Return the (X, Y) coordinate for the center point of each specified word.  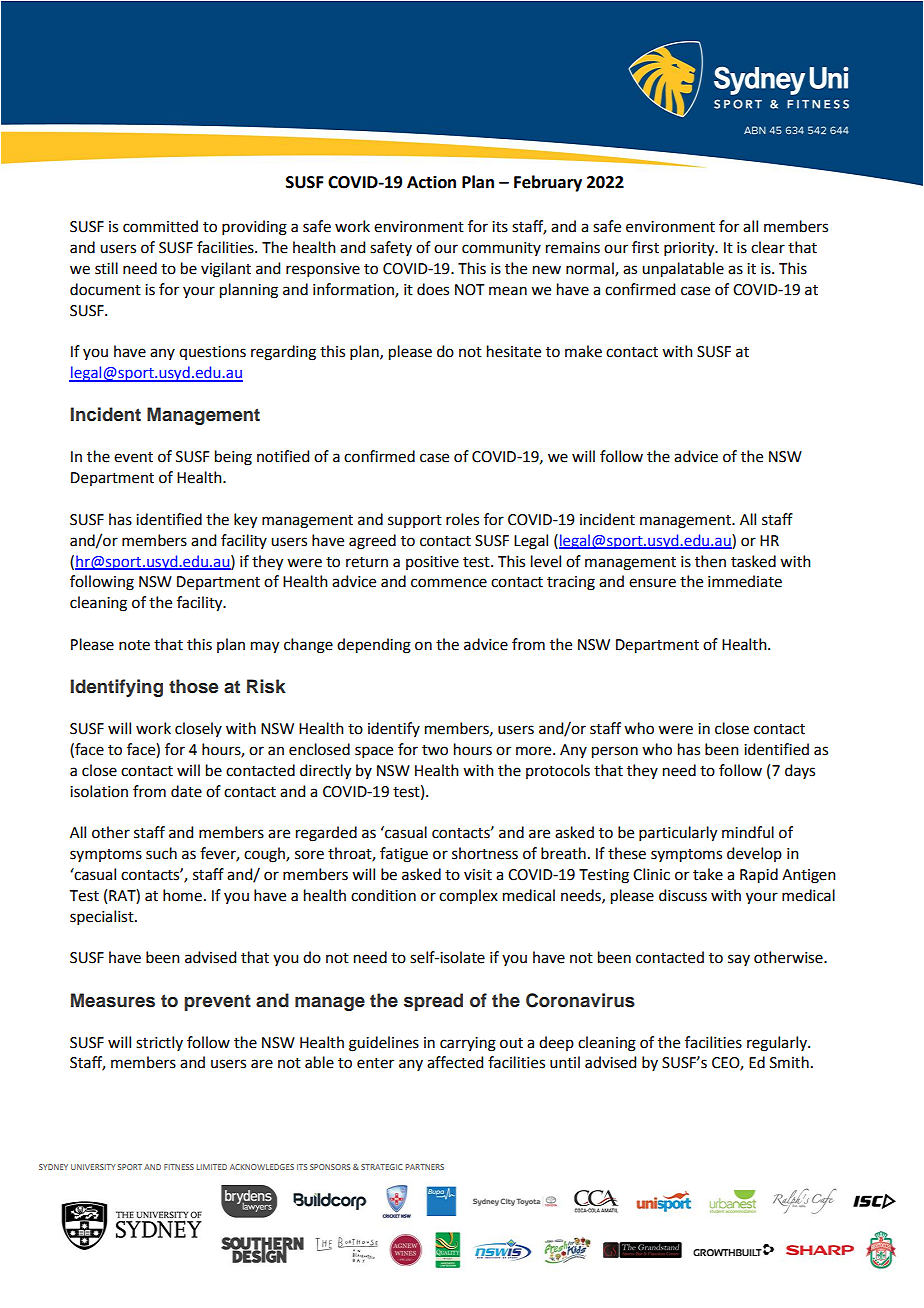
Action (431, 182)
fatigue (404, 855)
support (415, 521)
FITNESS (179, 1167)
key (245, 521)
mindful (748, 832)
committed (160, 226)
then (710, 561)
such (161, 853)
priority (690, 249)
